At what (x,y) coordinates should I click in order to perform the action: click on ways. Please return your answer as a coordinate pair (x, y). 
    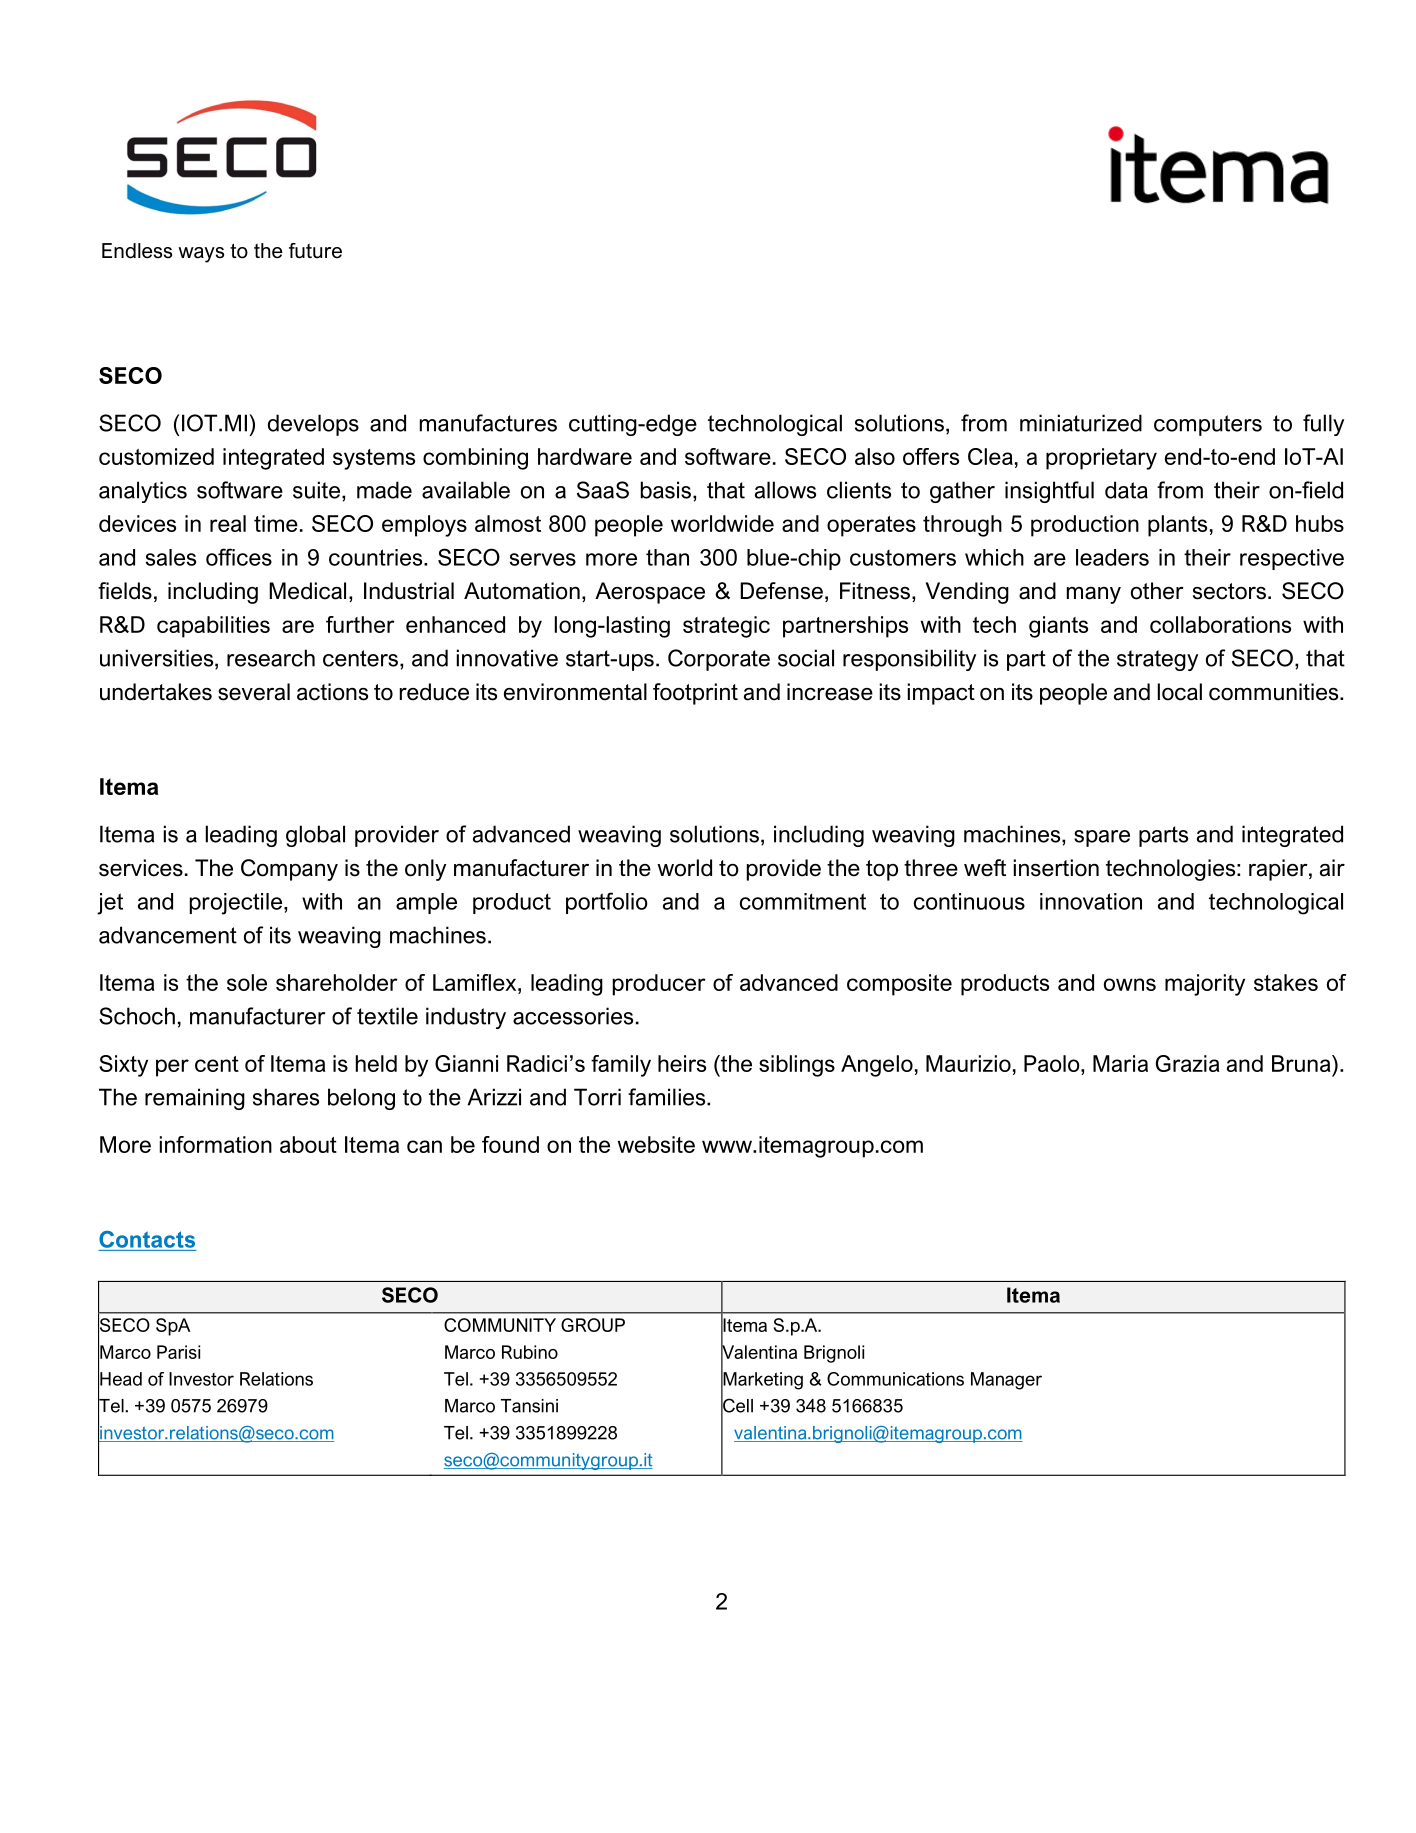
    Looking at the image, I should click on (201, 255).
